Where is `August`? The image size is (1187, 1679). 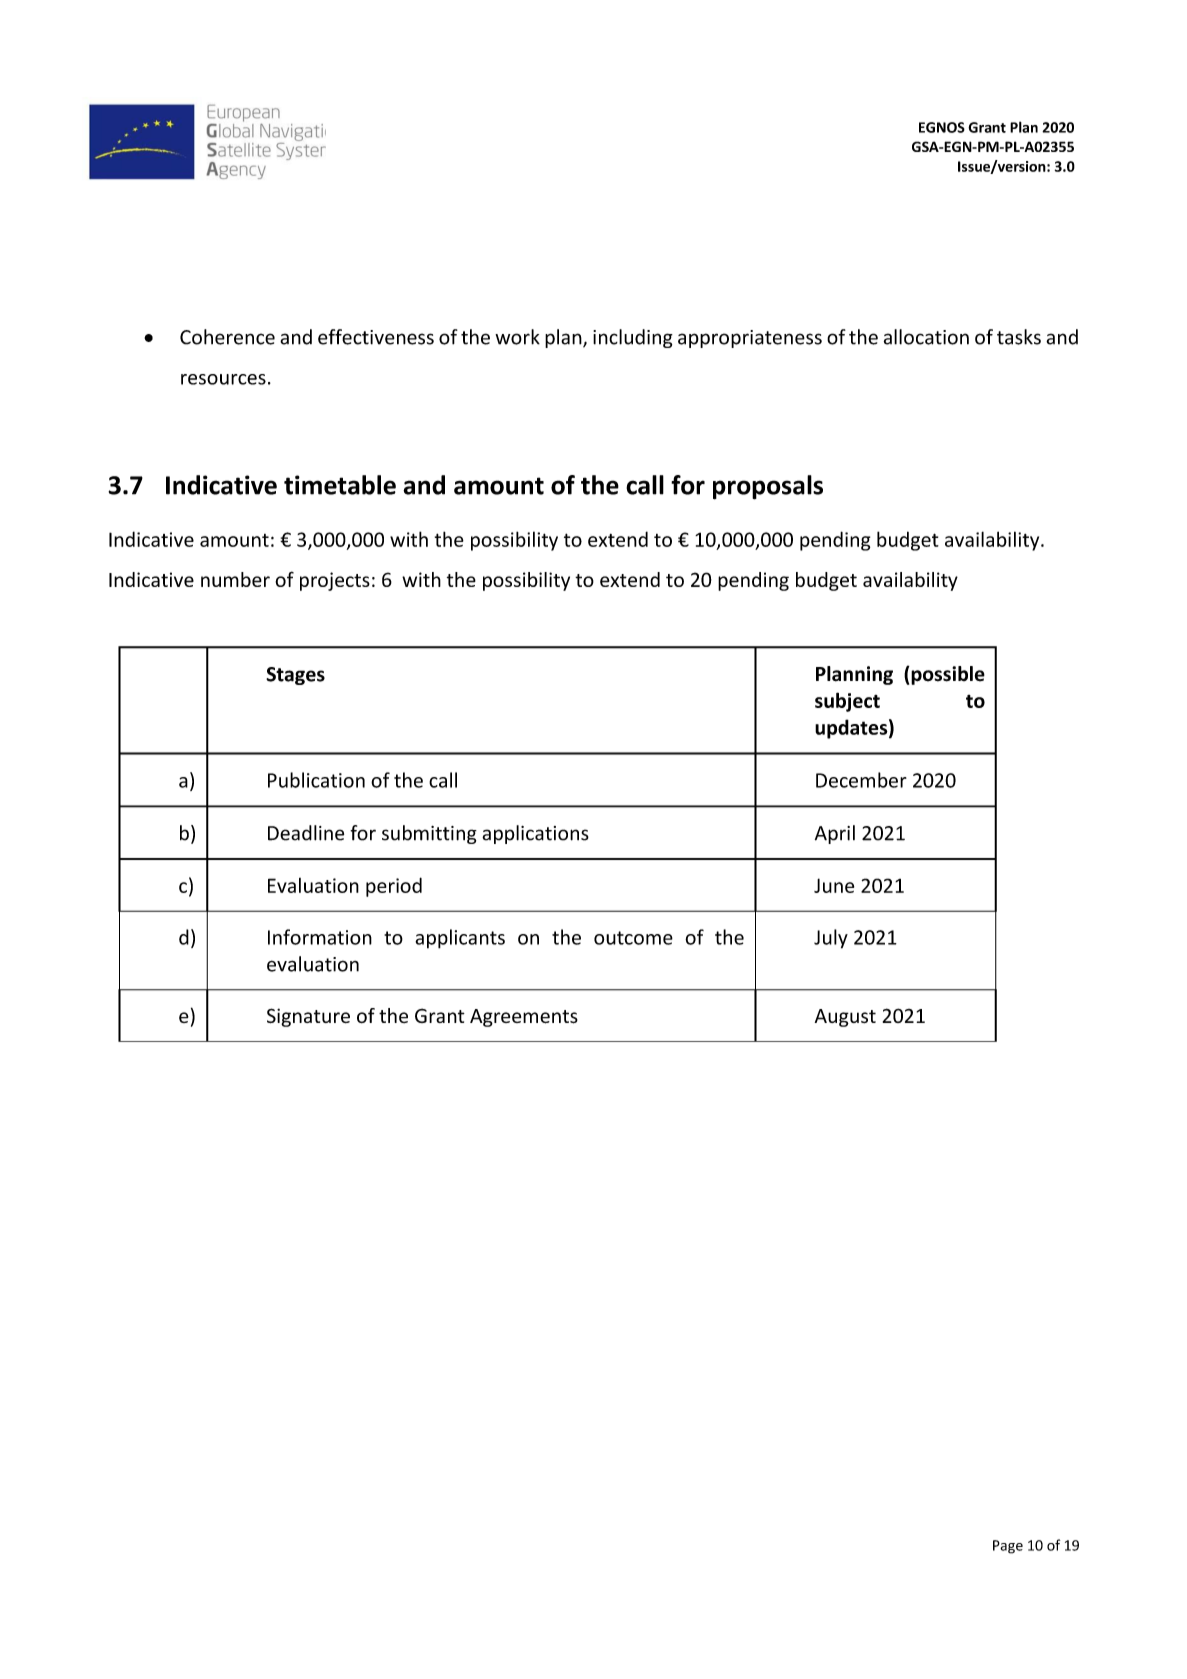
August is located at coordinates (845, 1018).
